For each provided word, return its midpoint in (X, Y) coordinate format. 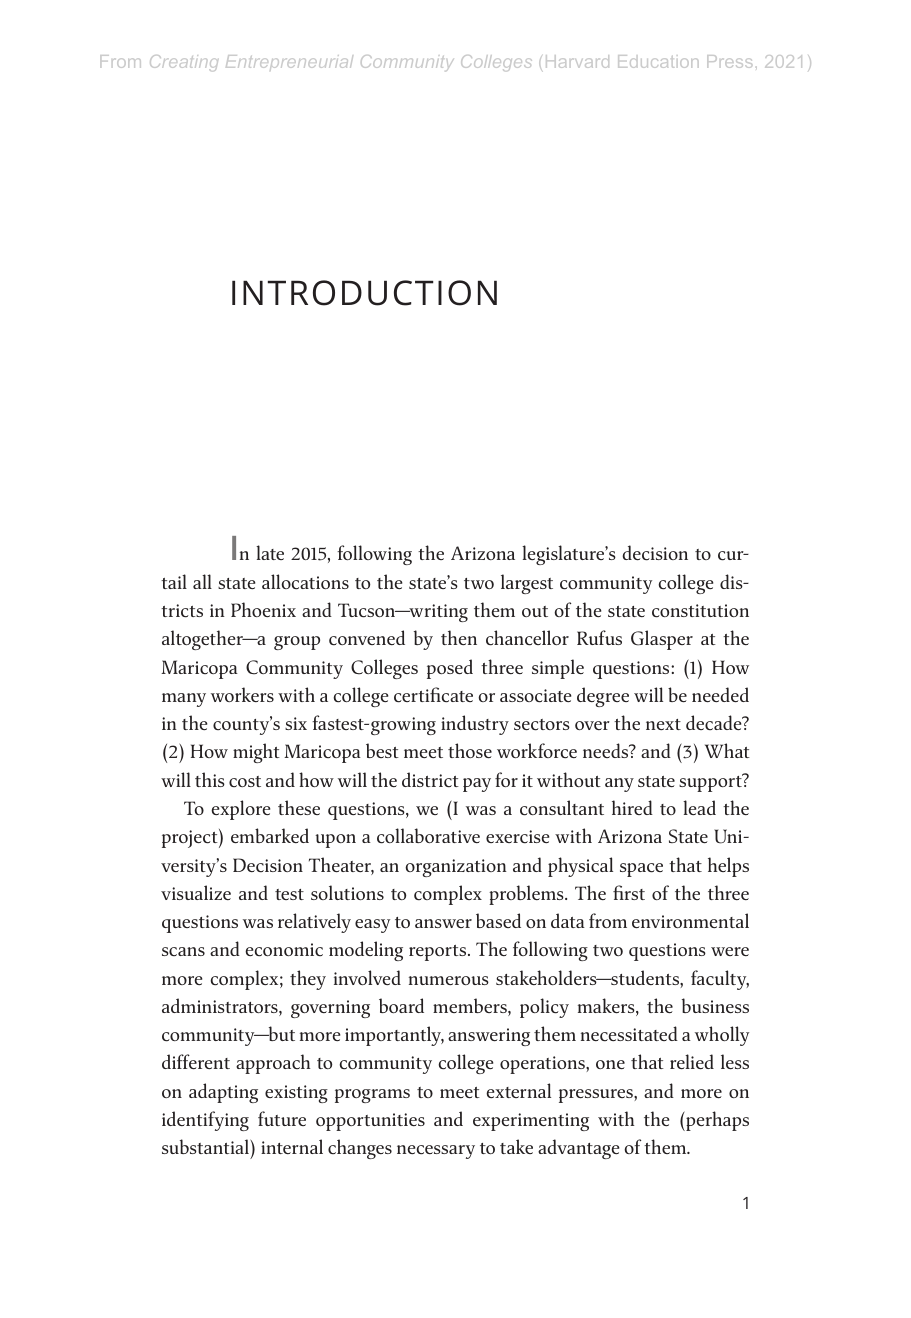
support (711, 782)
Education (658, 61)
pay (477, 785)
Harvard (577, 61)
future (282, 1118)
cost (245, 781)
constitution (700, 611)
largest (527, 584)
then (459, 637)
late (270, 552)
